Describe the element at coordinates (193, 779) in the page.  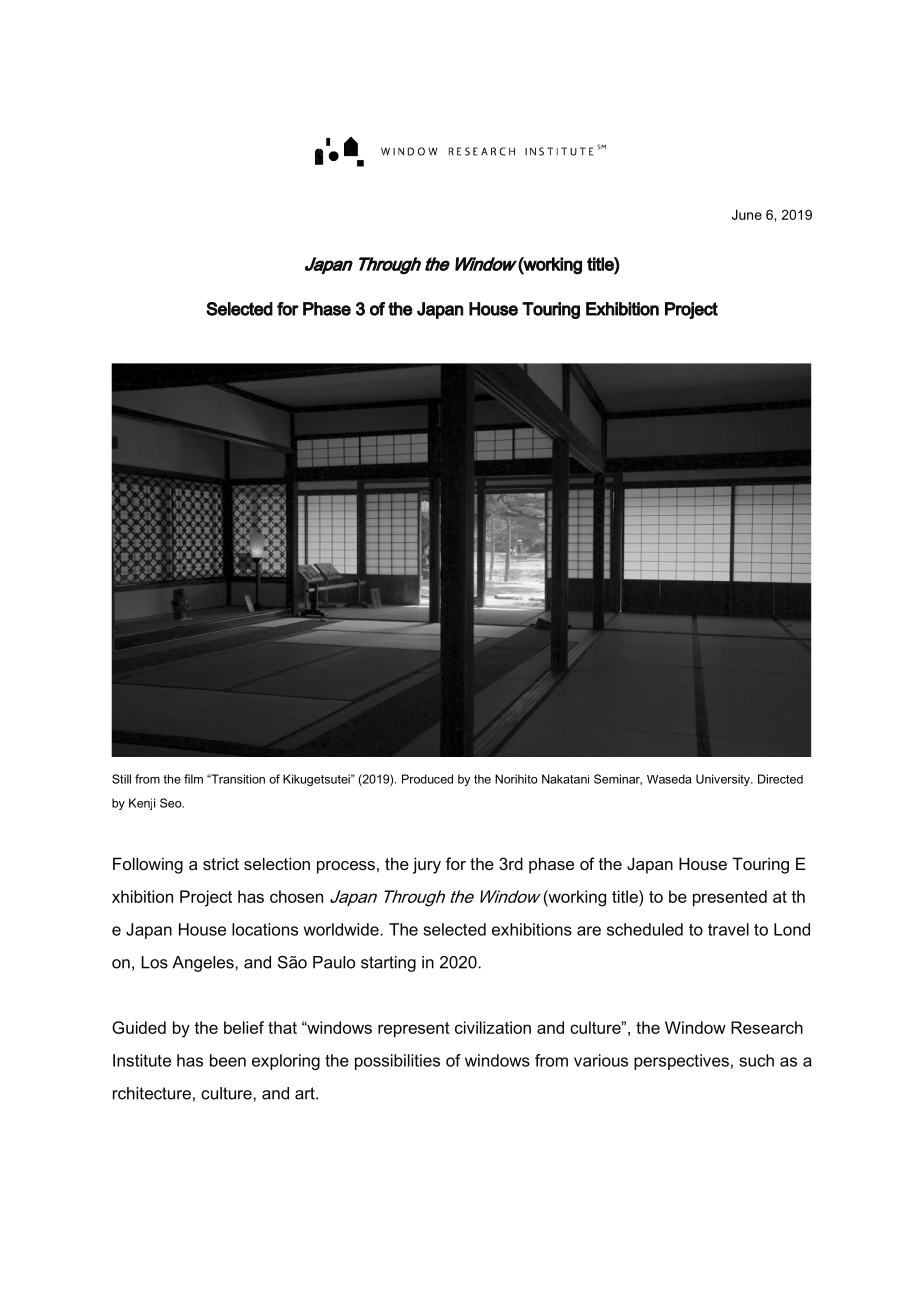
I see `film` at that location.
